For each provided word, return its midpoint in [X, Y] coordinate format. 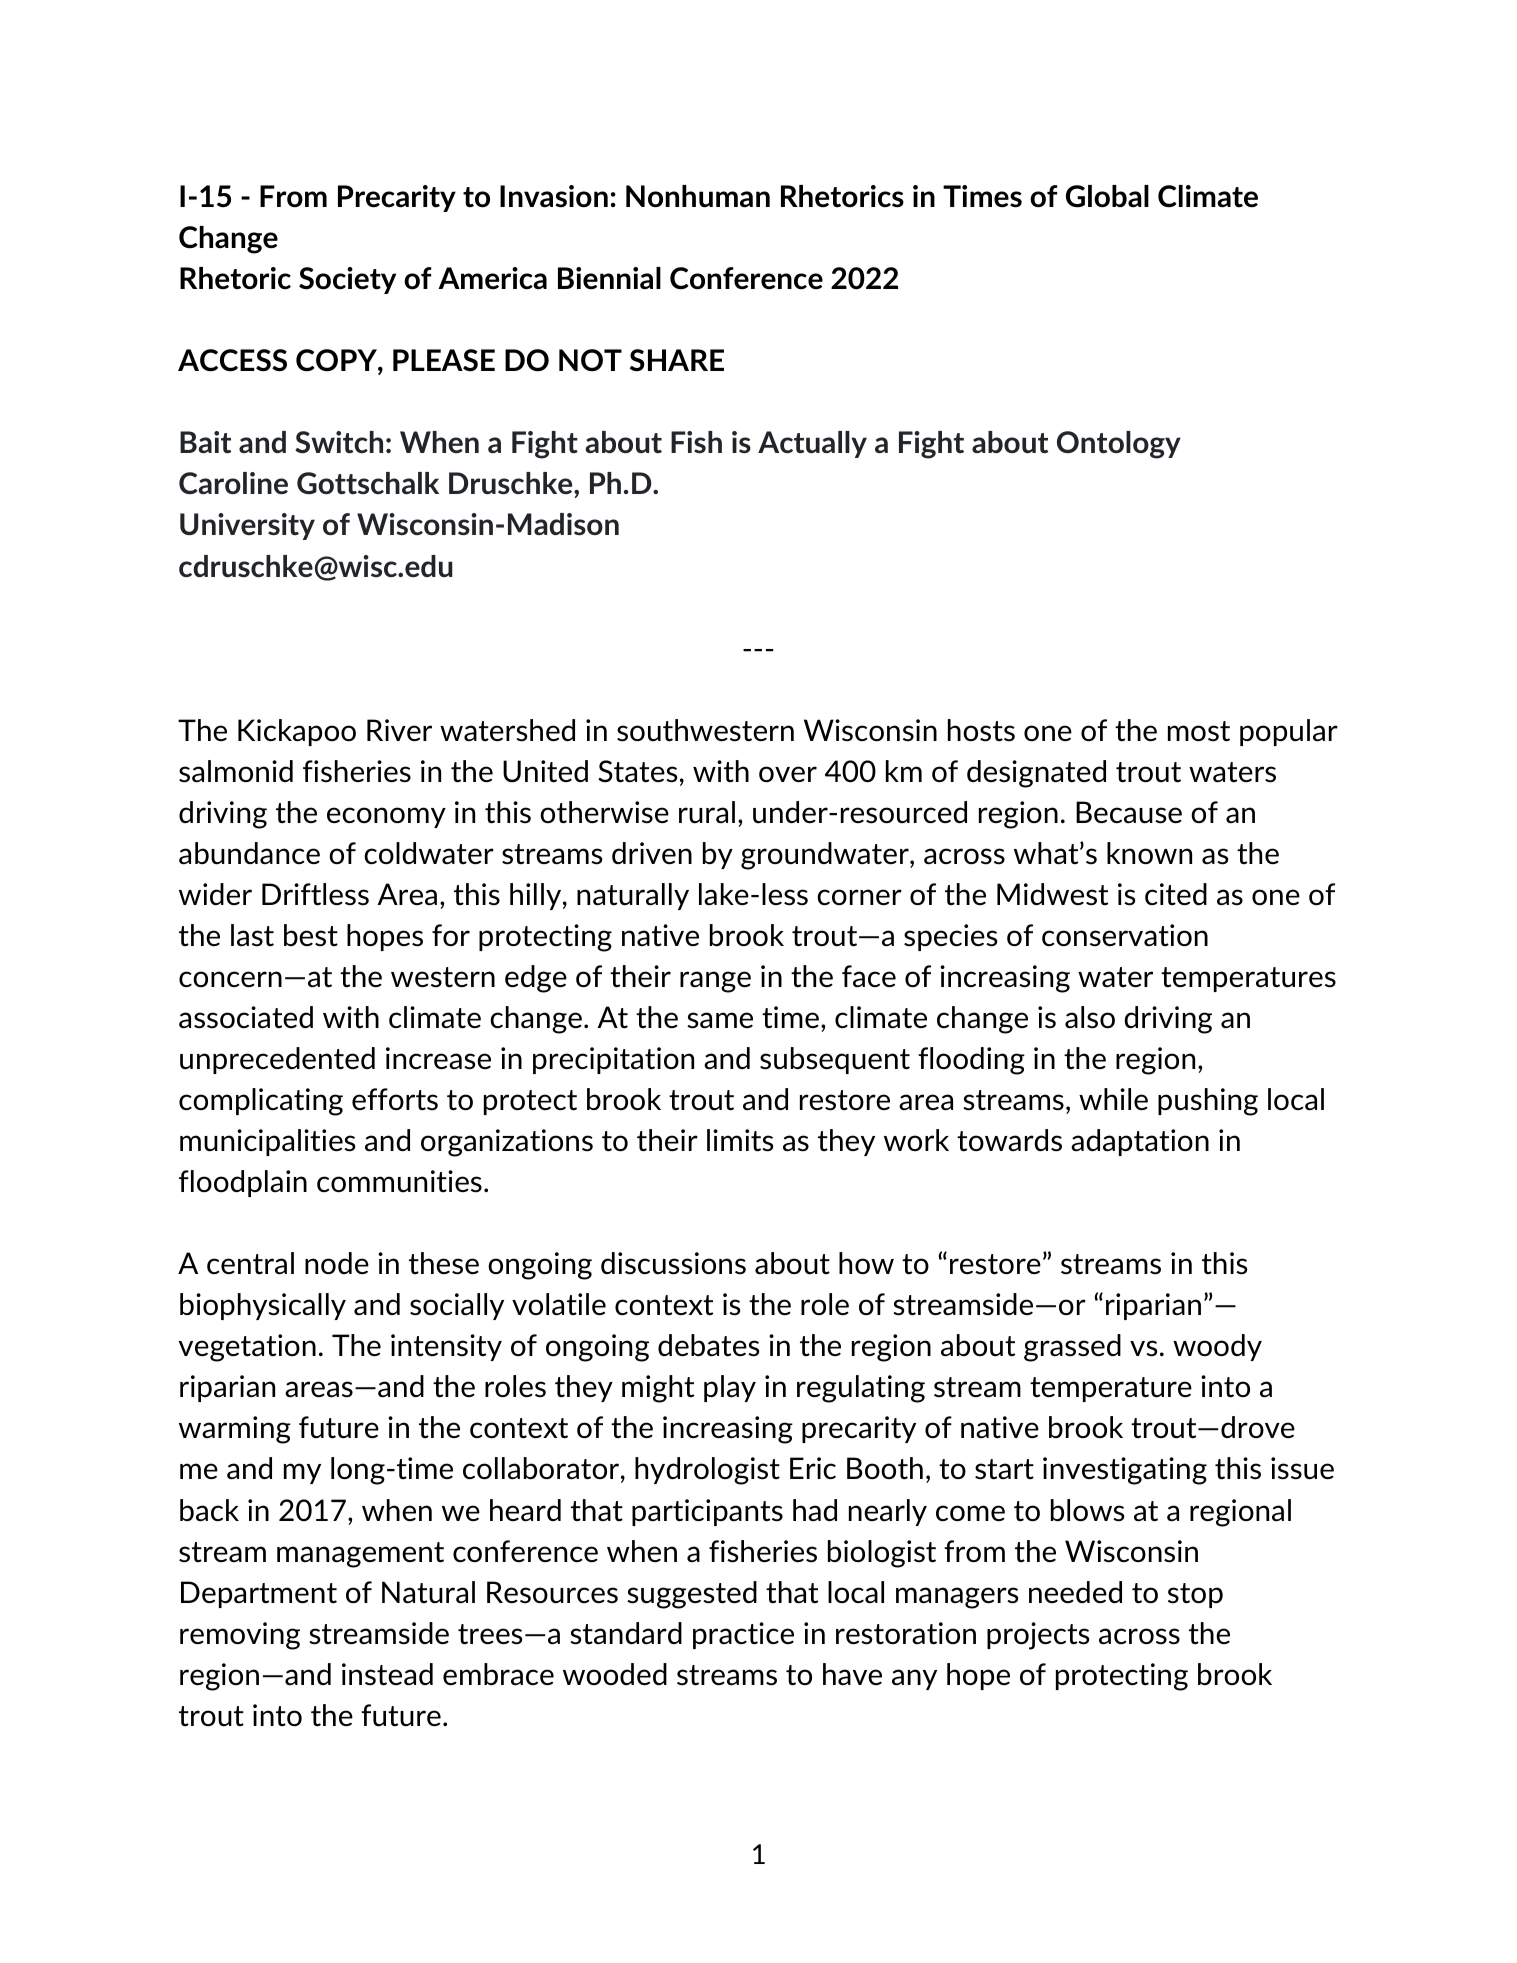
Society [347, 280]
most [1199, 731]
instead [387, 1674]
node [337, 1263]
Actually [812, 444]
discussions [673, 1263]
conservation [1125, 935]
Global [1107, 196]
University [247, 526]
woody [1217, 1347]
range [715, 982]
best [311, 935]
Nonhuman [698, 196]
